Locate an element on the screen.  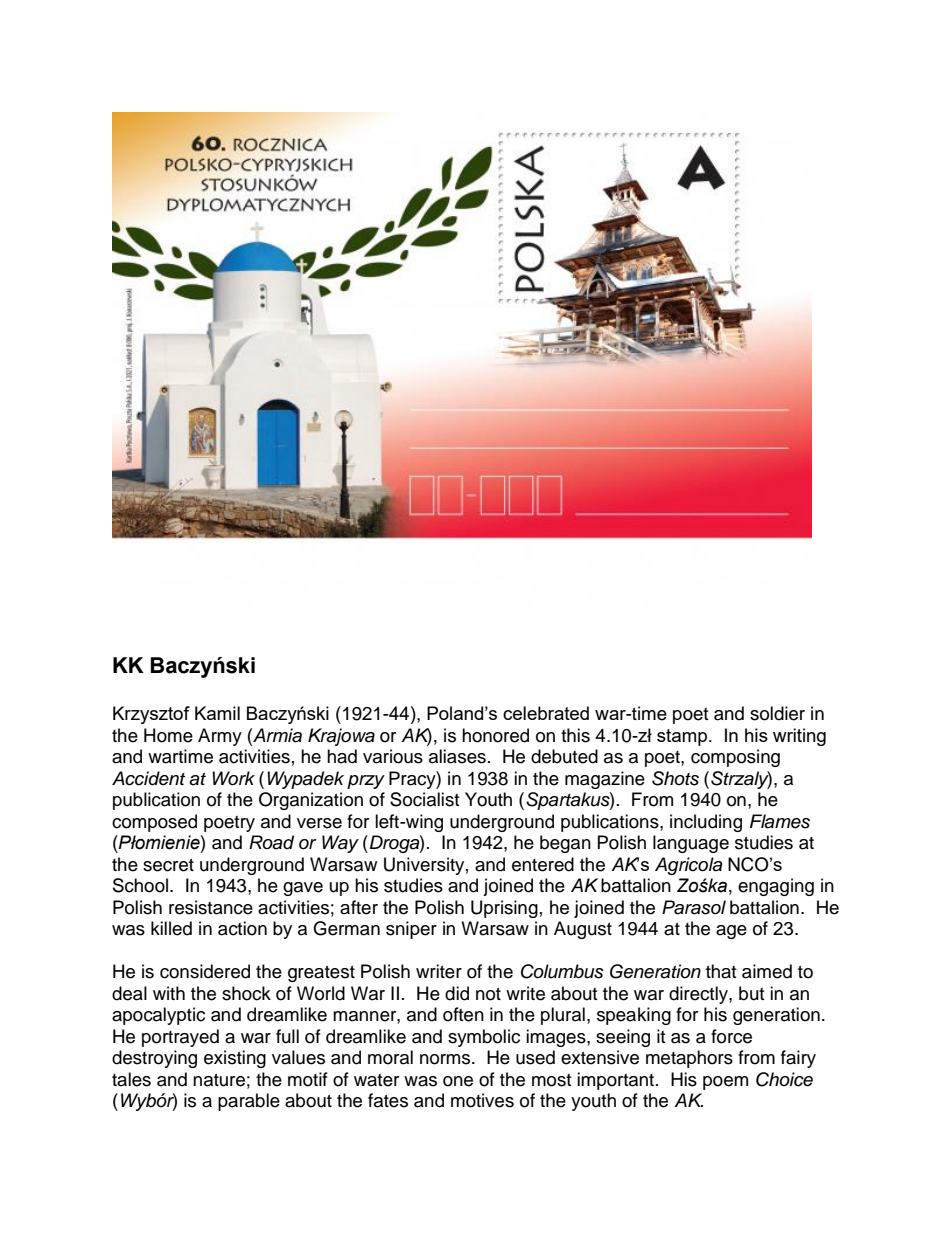
Parasol is located at coordinates (694, 907).
